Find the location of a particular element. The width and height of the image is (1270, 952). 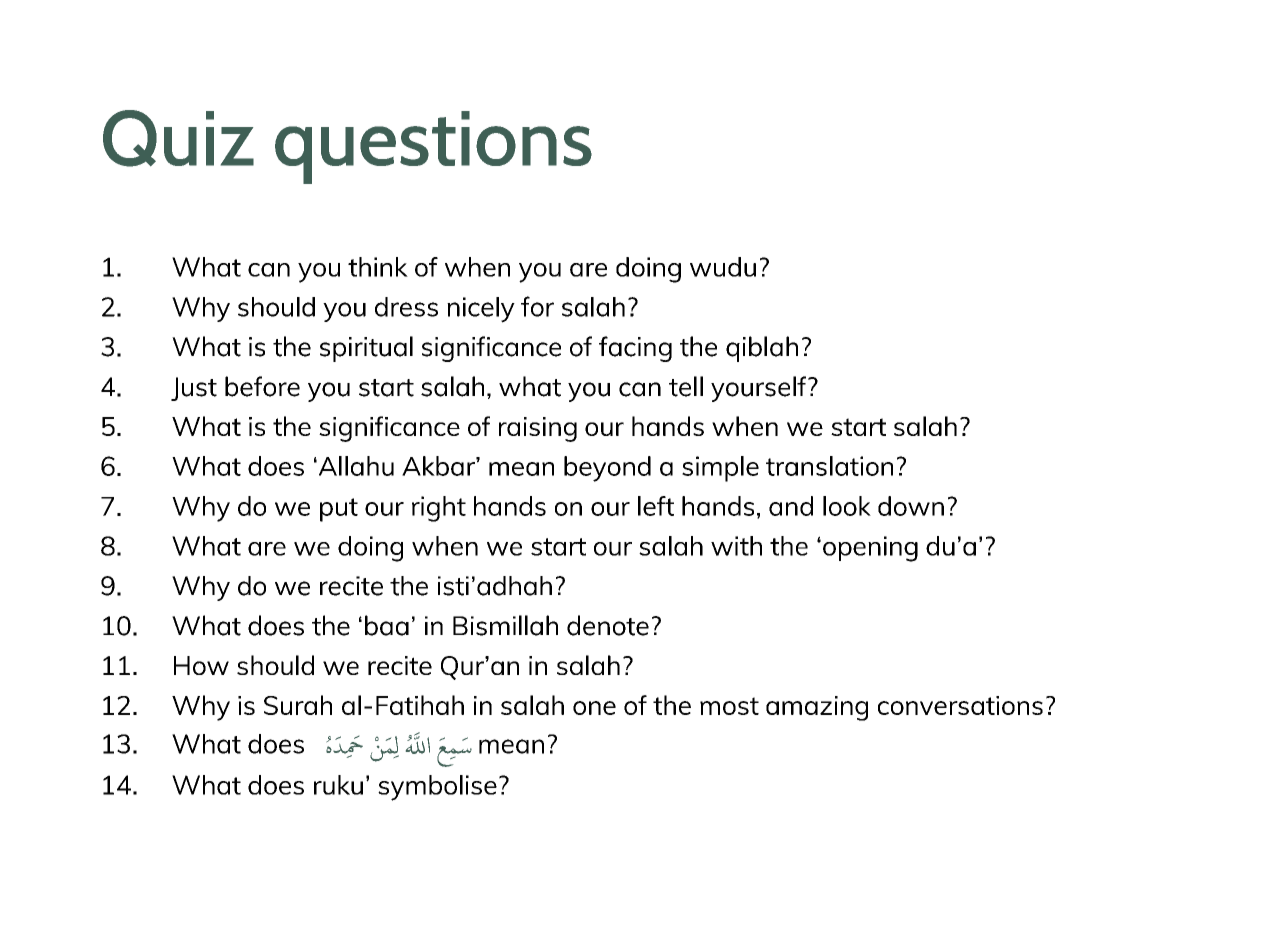

wudu is located at coordinates (723, 267).
